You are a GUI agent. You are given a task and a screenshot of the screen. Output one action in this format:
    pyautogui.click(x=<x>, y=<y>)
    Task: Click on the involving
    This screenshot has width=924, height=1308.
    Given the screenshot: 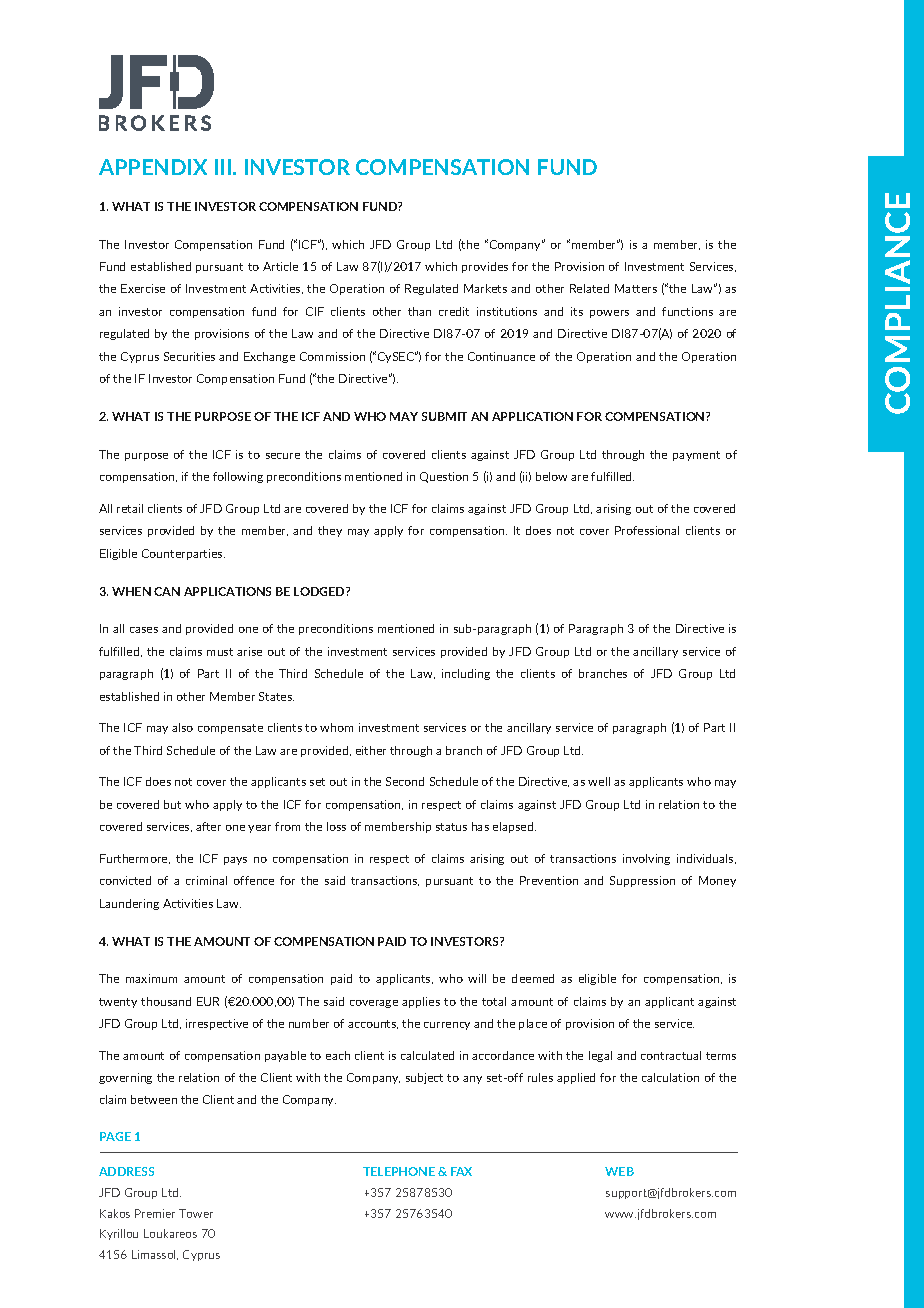 What is the action you would take?
    pyautogui.click(x=646, y=859)
